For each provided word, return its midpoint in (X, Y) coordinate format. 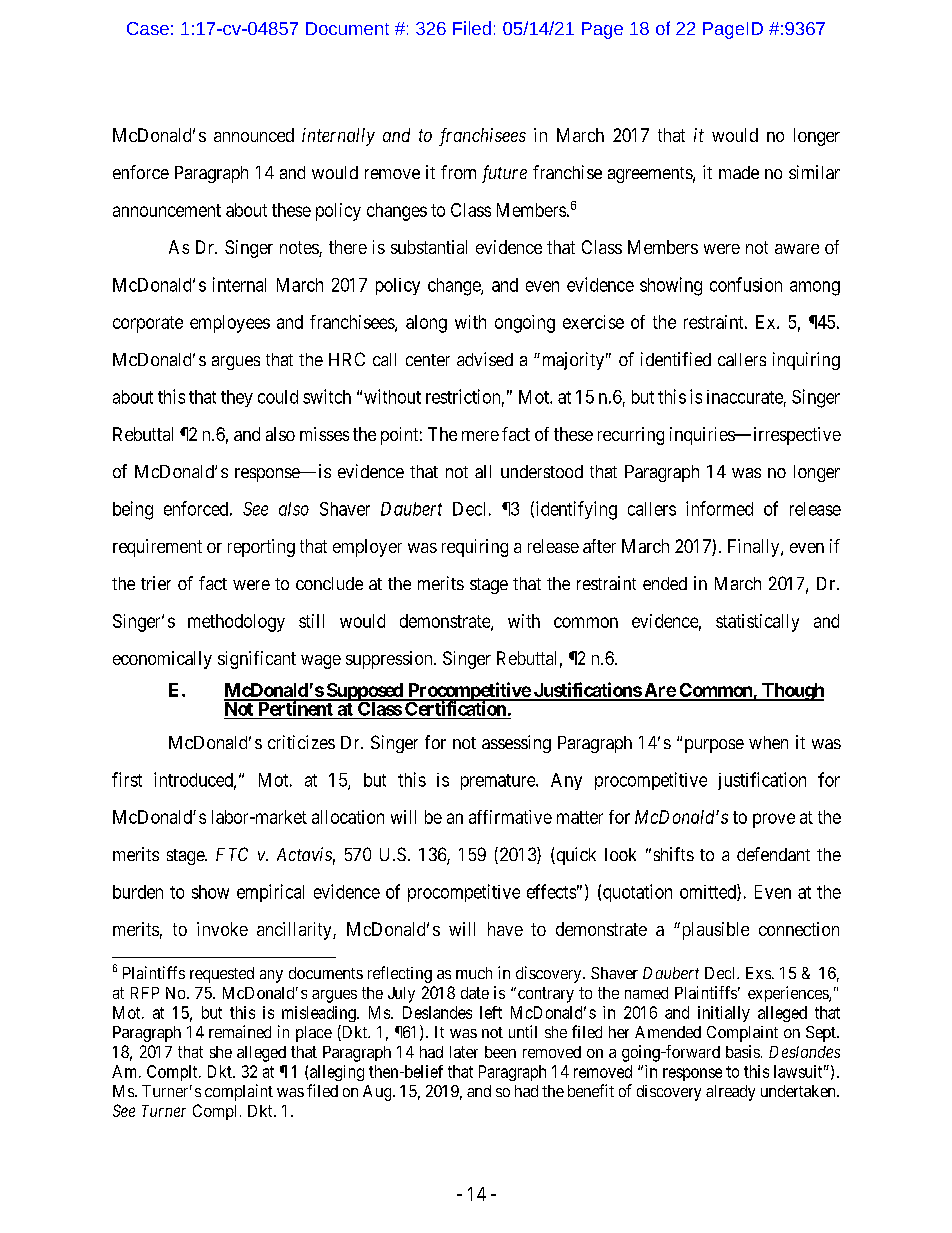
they (237, 398)
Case (148, 28)
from (458, 172)
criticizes (301, 742)
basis (743, 1051)
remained (240, 1031)
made (739, 172)
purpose (714, 746)
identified (676, 359)
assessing (516, 744)
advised (485, 359)
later (464, 1052)
